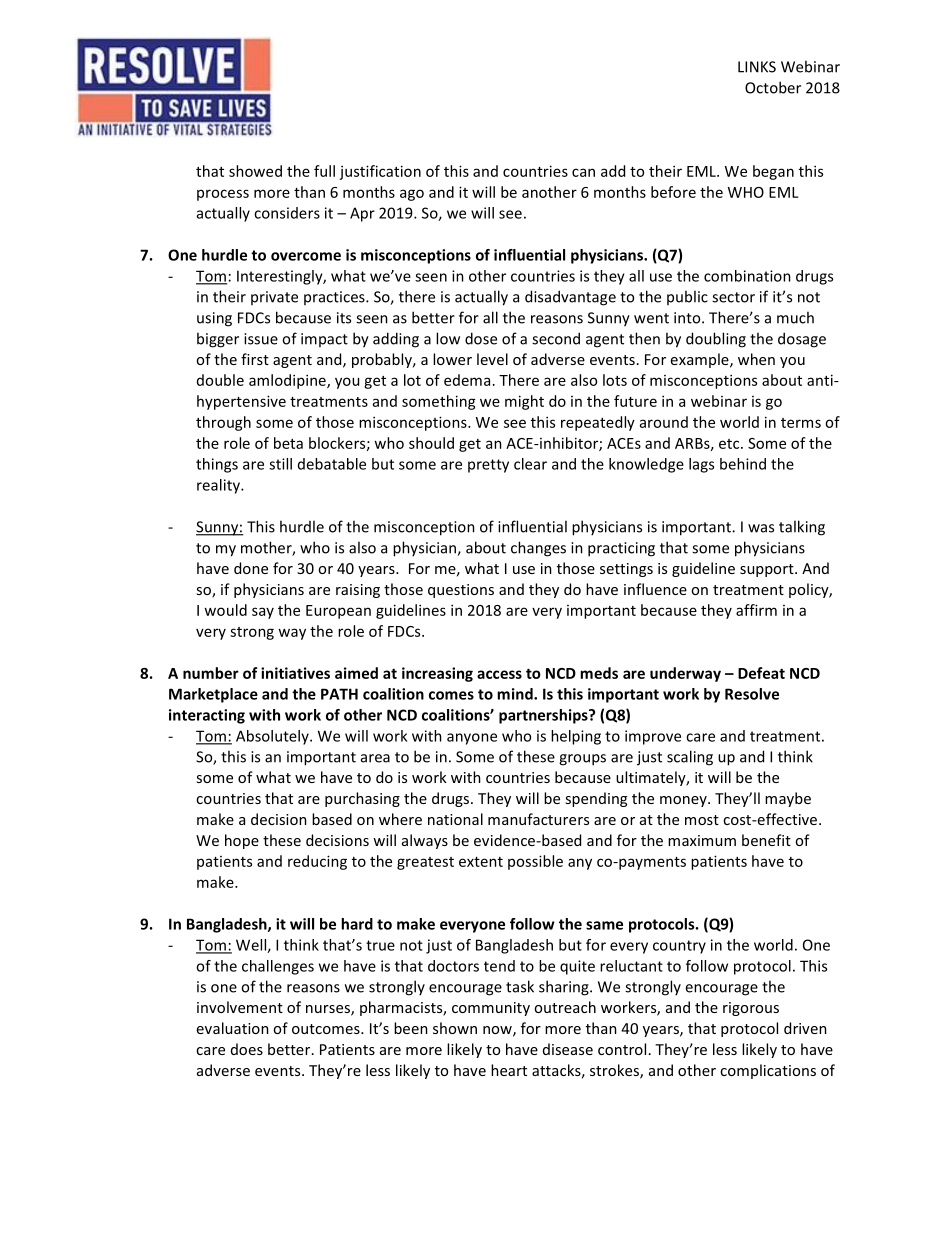 The width and height of the image is (952, 1233). Describe the element at coordinates (242, 841) in the image. I see `hope` at that location.
